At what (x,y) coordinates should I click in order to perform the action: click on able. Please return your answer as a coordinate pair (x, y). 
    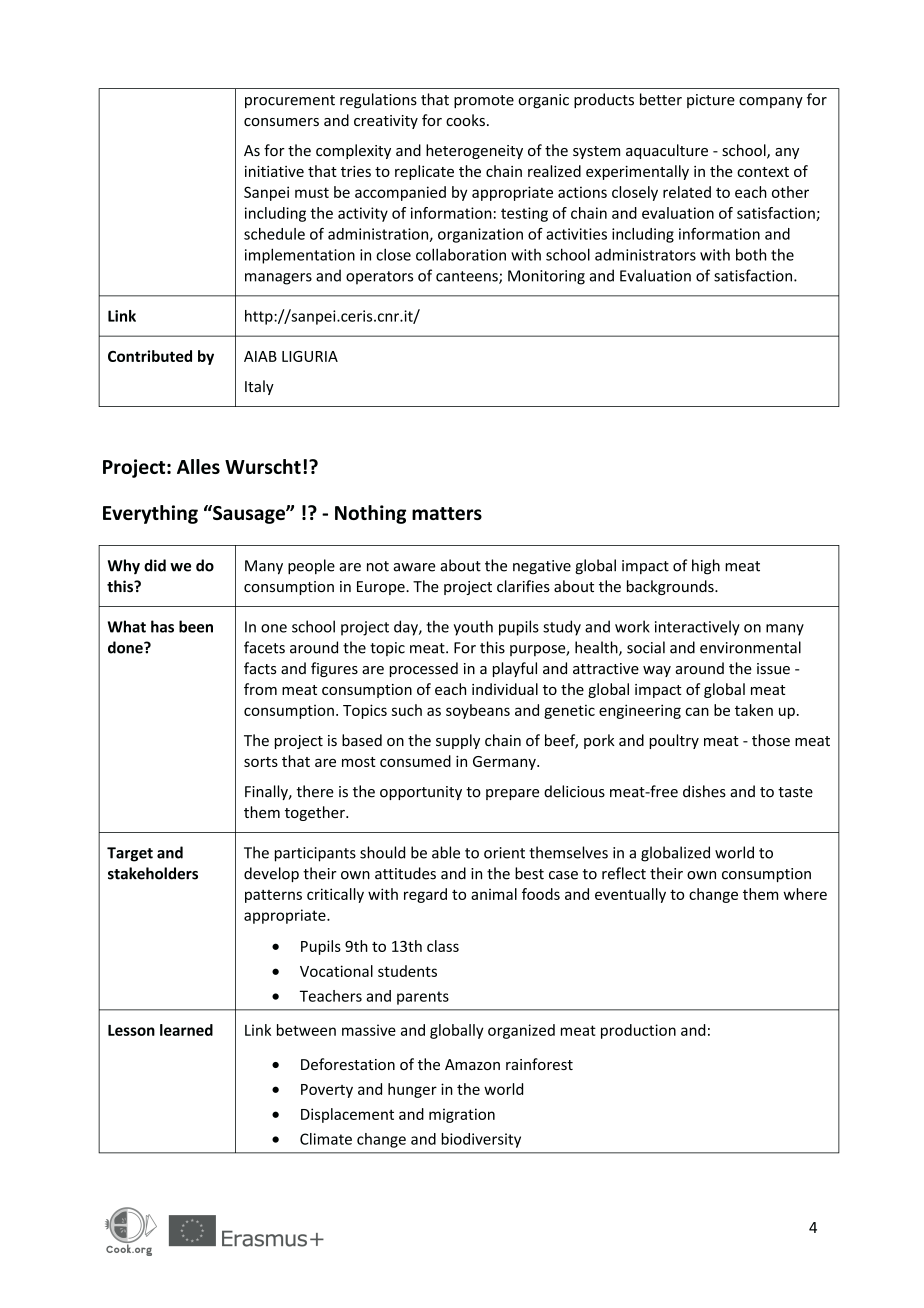
    Looking at the image, I should click on (446, 852).
